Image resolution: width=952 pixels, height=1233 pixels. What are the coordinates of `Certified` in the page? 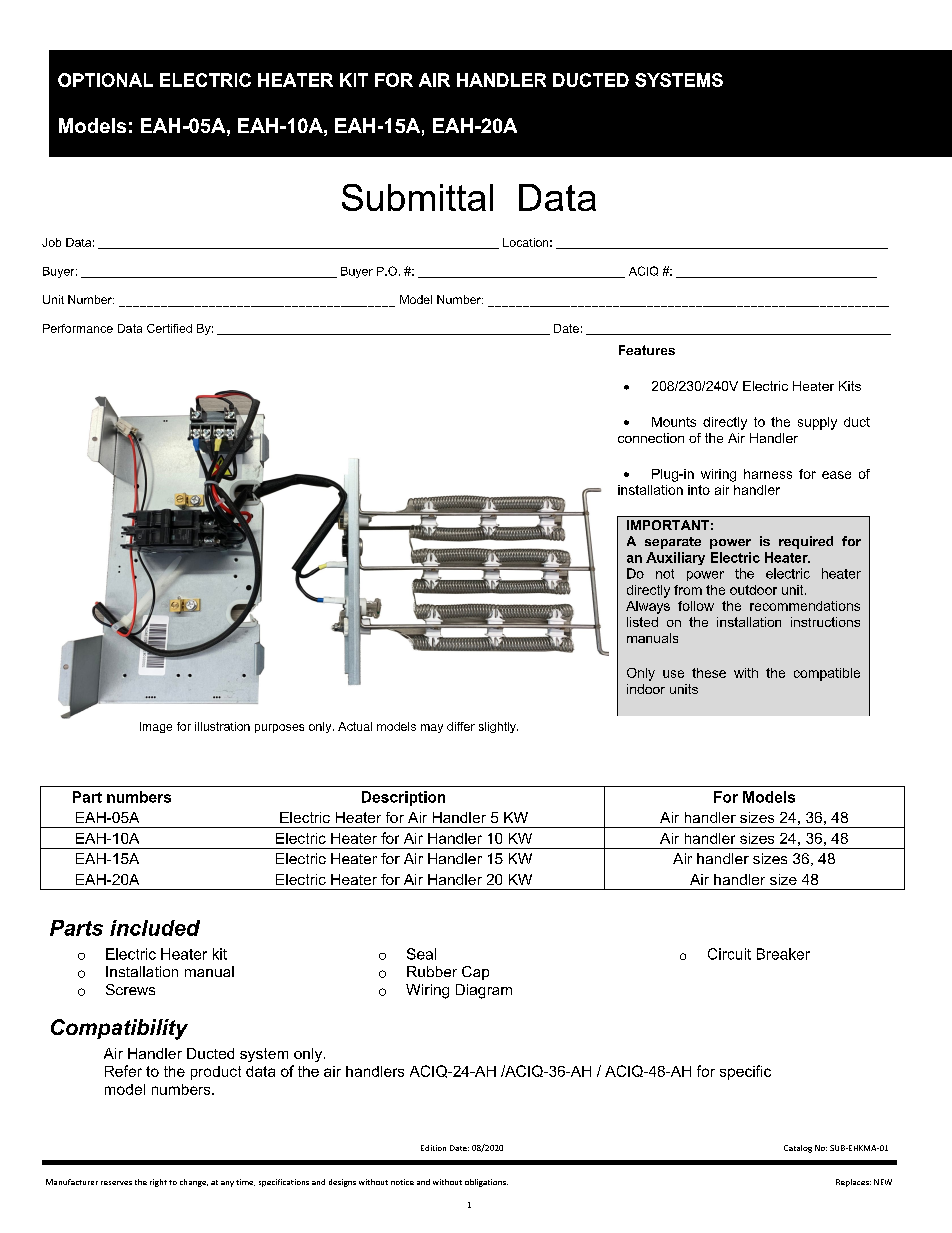 It's located at (169, 328).
